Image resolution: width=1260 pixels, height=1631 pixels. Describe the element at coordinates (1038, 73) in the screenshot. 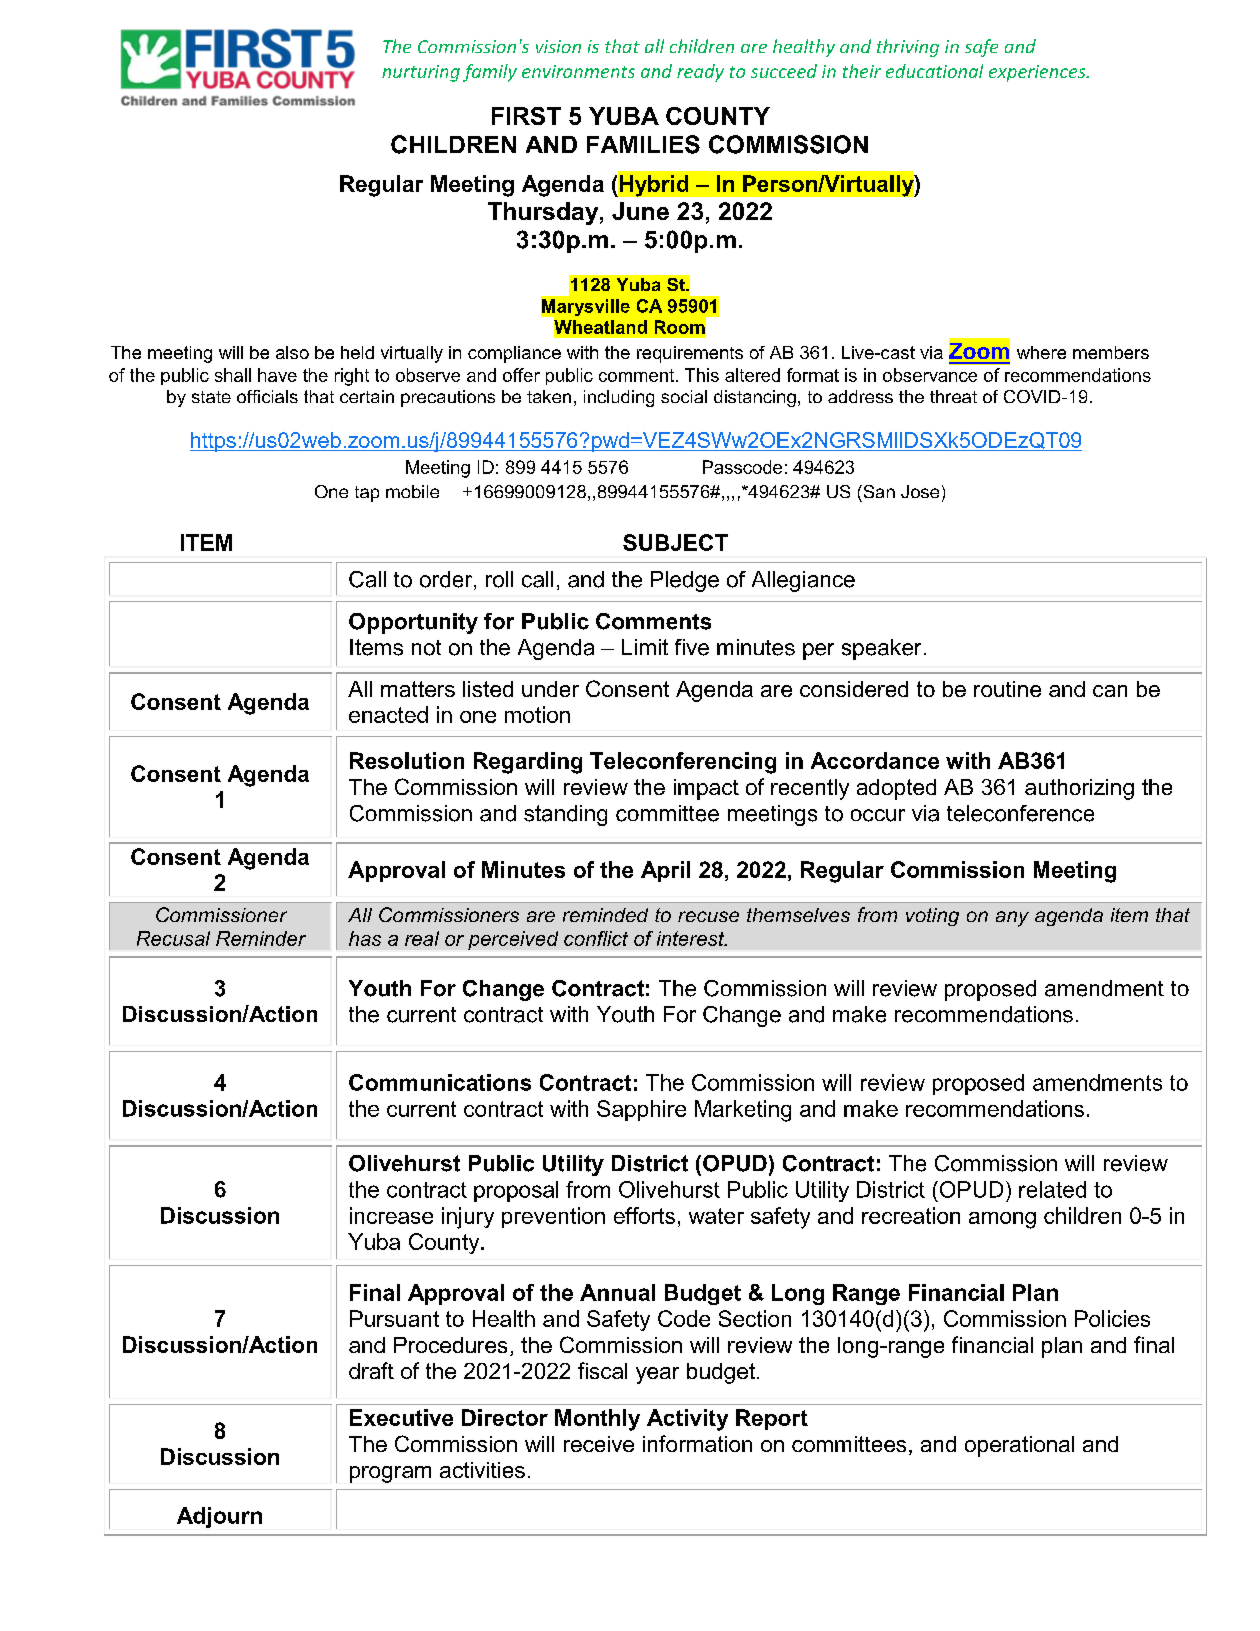

I see `experiences` at that location.
